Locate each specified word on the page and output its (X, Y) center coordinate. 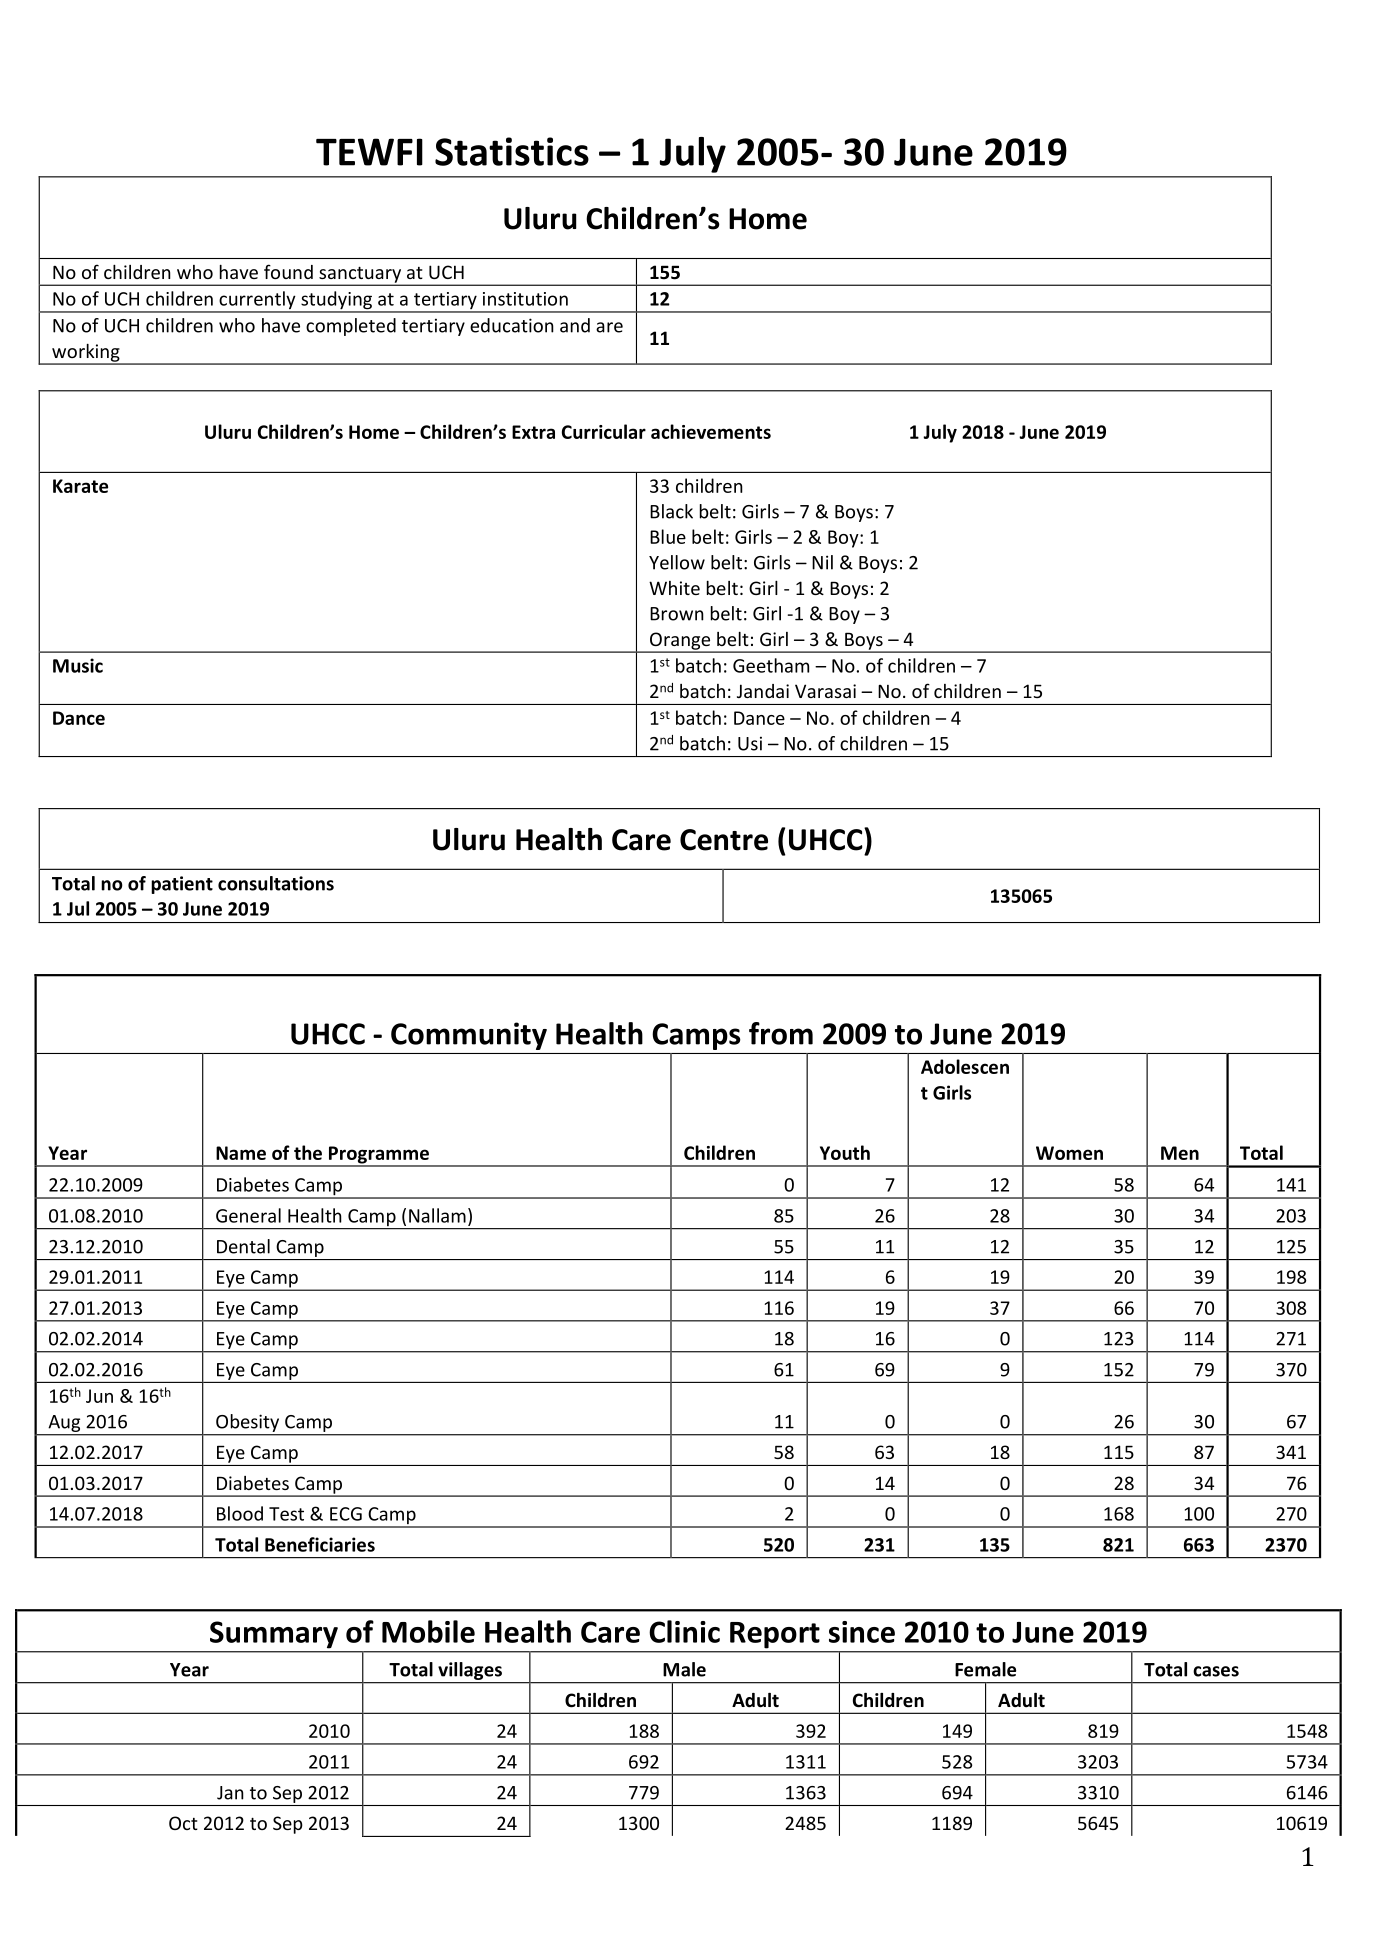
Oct (183, 1823)
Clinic (684, 1631)
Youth (845, 1152)
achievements (711, 431)
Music (78, 665)
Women (1069, 1153)
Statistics (512, 151)
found (288, 271)
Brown (677, 614)
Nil (822, 562)
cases (1216, 1671)
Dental (243, 1246)
